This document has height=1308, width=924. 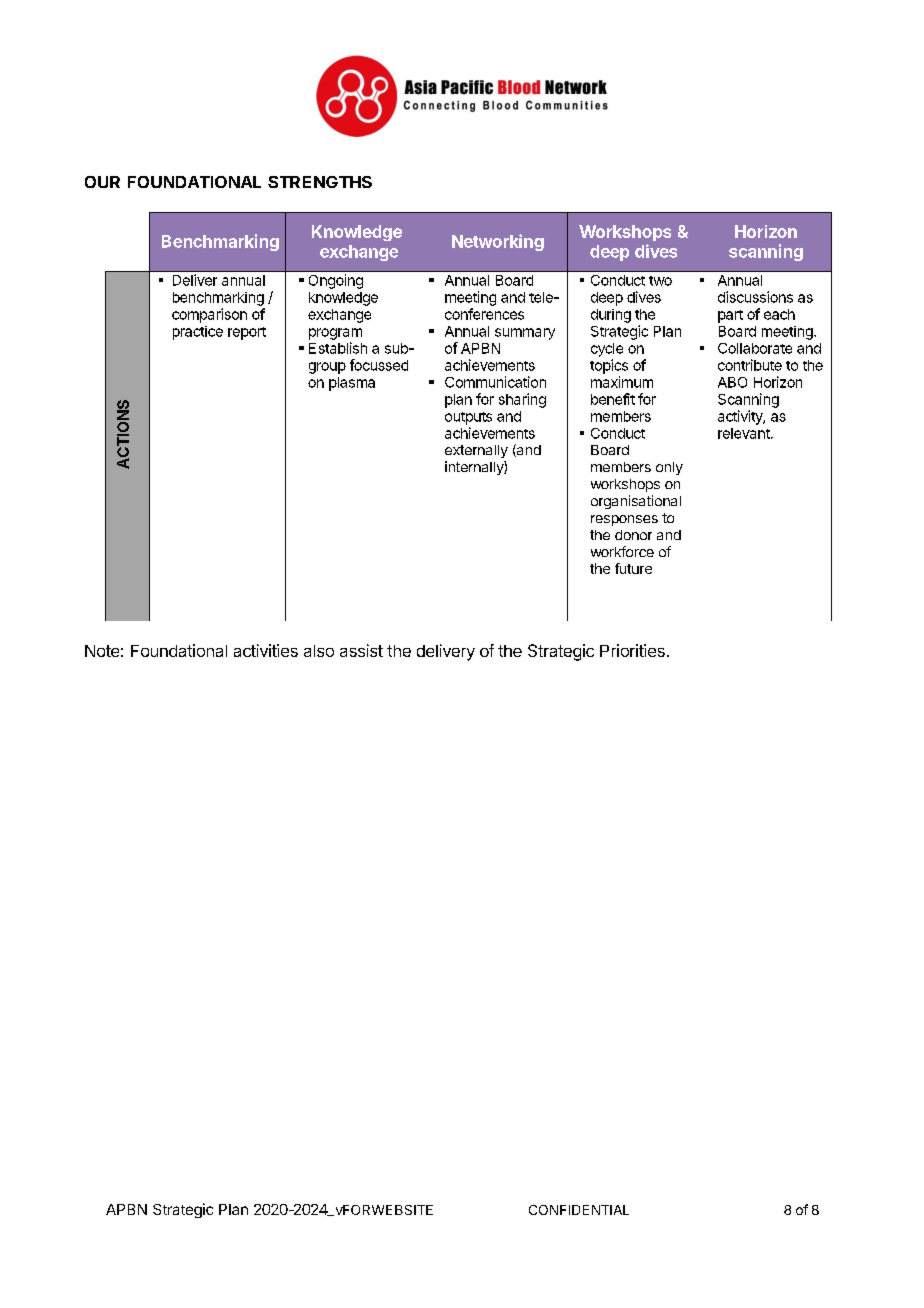 What do you see at coordinates (624, 520) in the document?
I see `responses` at bounding box center [624, 520].
